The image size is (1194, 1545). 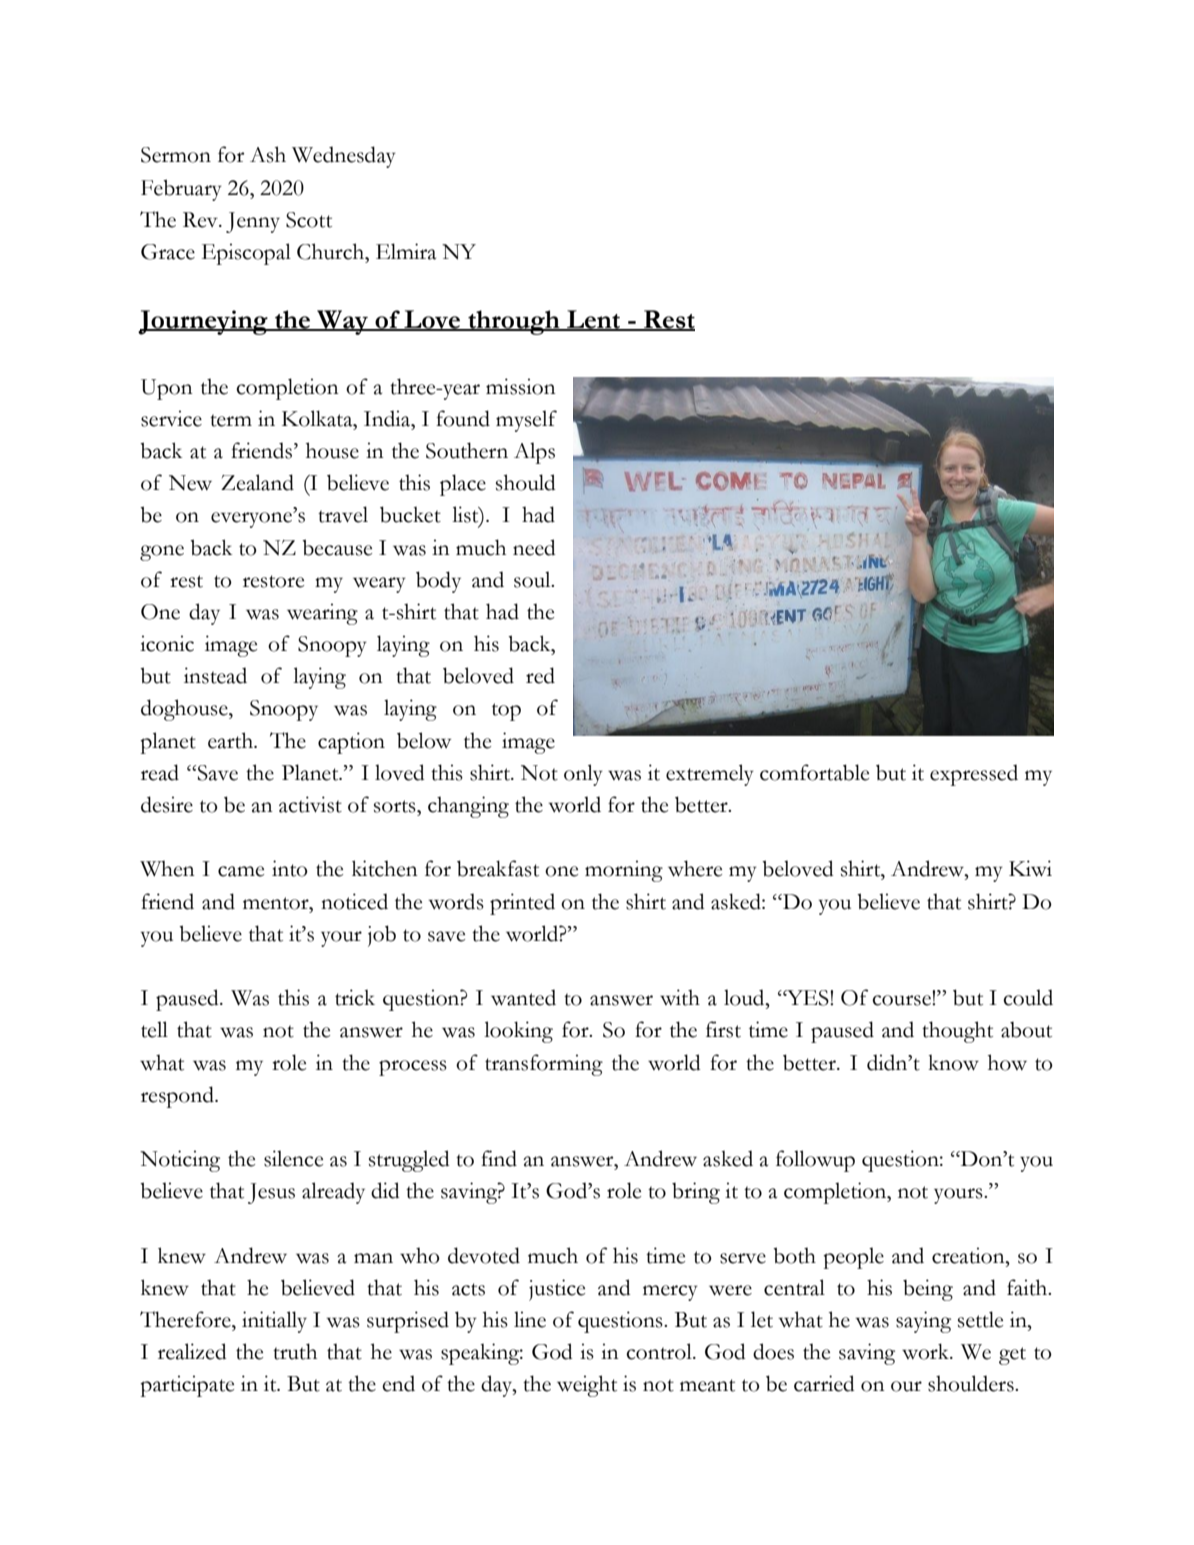 I want to click on know, so click(x=953, y=1062).
